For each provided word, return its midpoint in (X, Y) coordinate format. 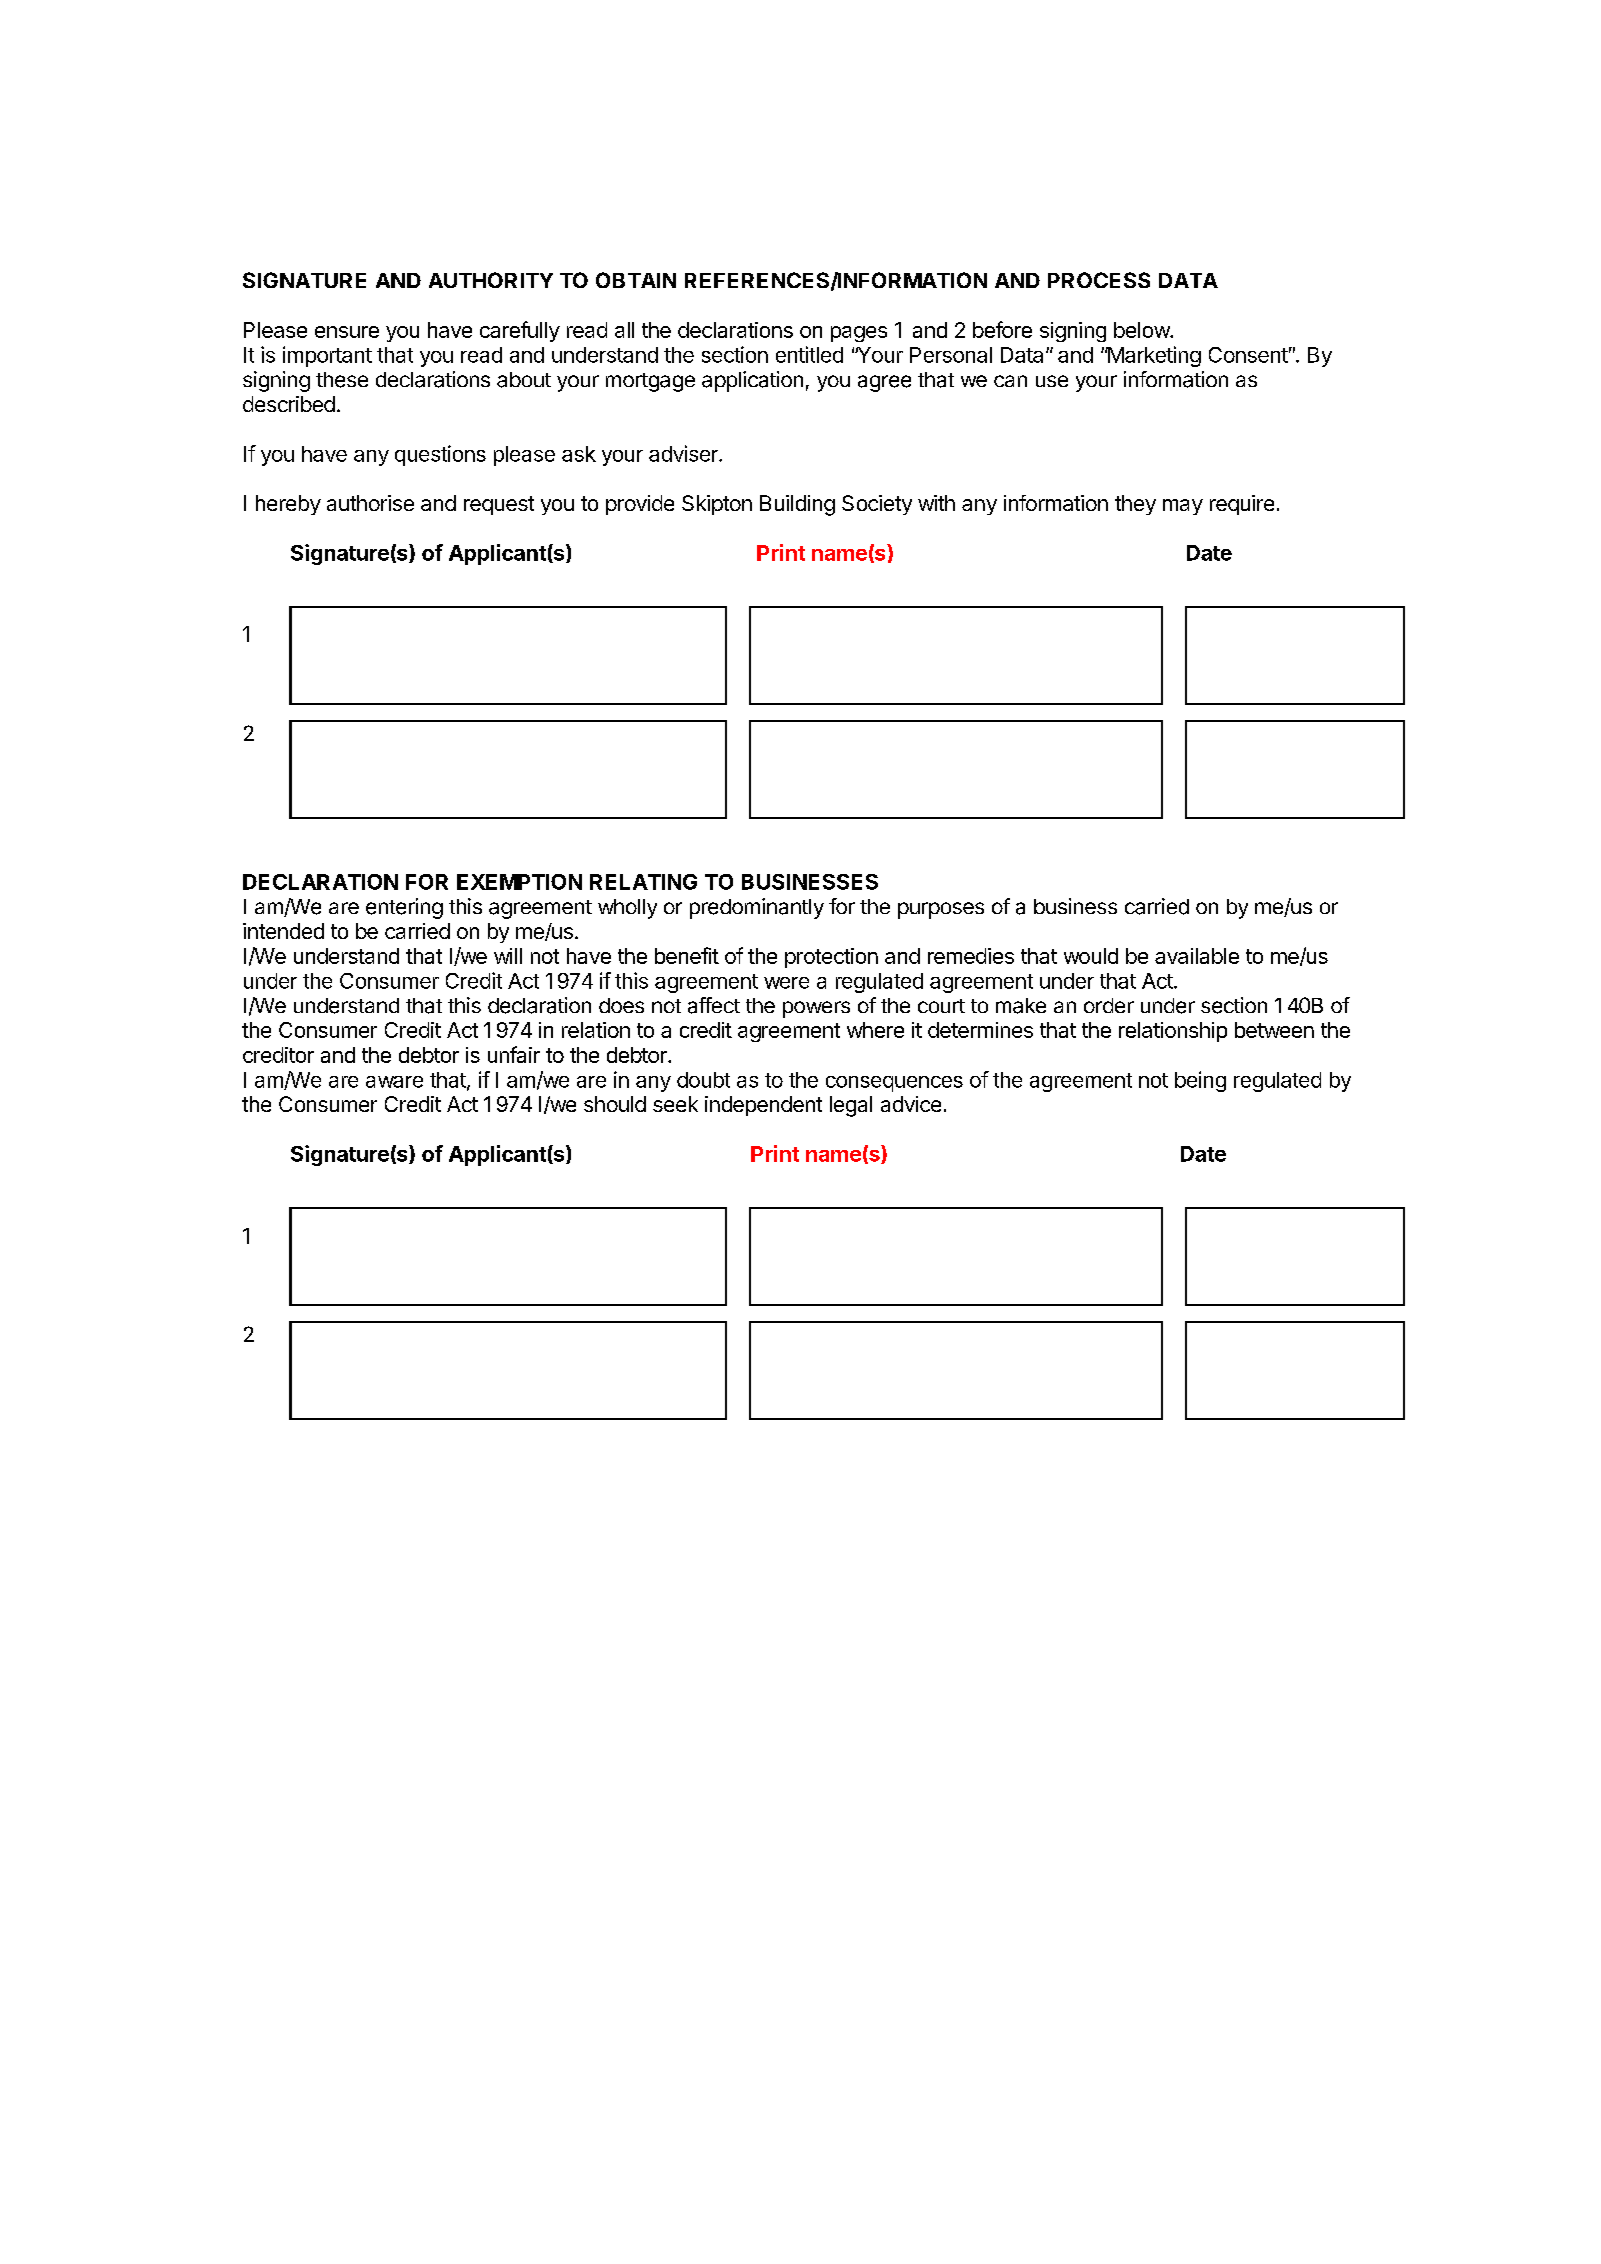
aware (394, 1082)
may (1183, 507)
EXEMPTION (519, 882)
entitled (809, 354)
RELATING (643, 882)
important (327, 356)
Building (797, 505)
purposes (941, 910)
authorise (370, 503)
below (1142, 330)
